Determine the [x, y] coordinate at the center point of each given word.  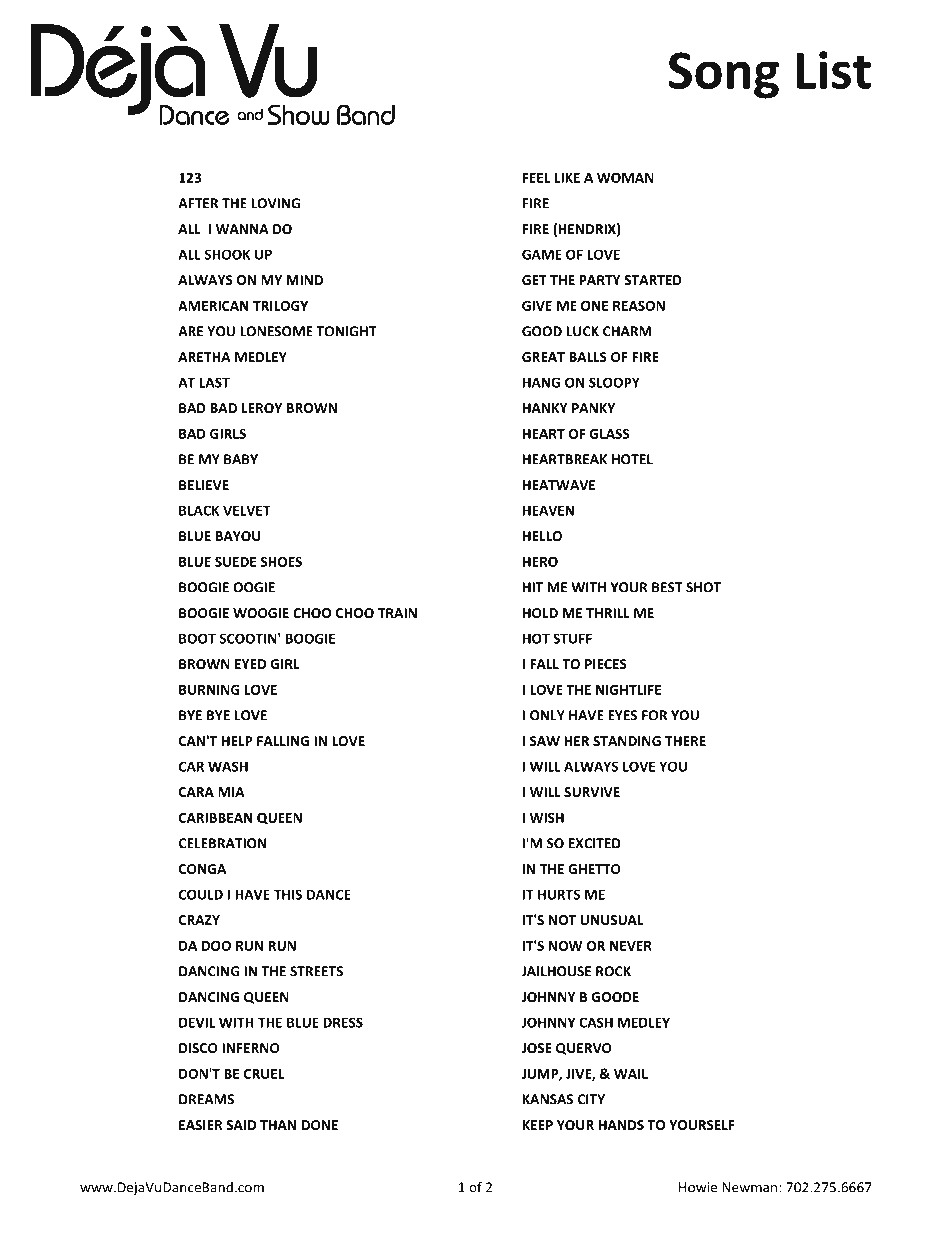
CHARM [627, 331]
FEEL [536, 178]
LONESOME [276, 331]
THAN [278, 1125]
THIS [288, 894]
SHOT [703, 587]
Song [723, 75]
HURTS [559, 894]
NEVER [631, 946]
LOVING [275, 203]
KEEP [538, 1125]
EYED [250, 664]
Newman [749, 1187]
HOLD [540, 613]
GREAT [543, 357]
